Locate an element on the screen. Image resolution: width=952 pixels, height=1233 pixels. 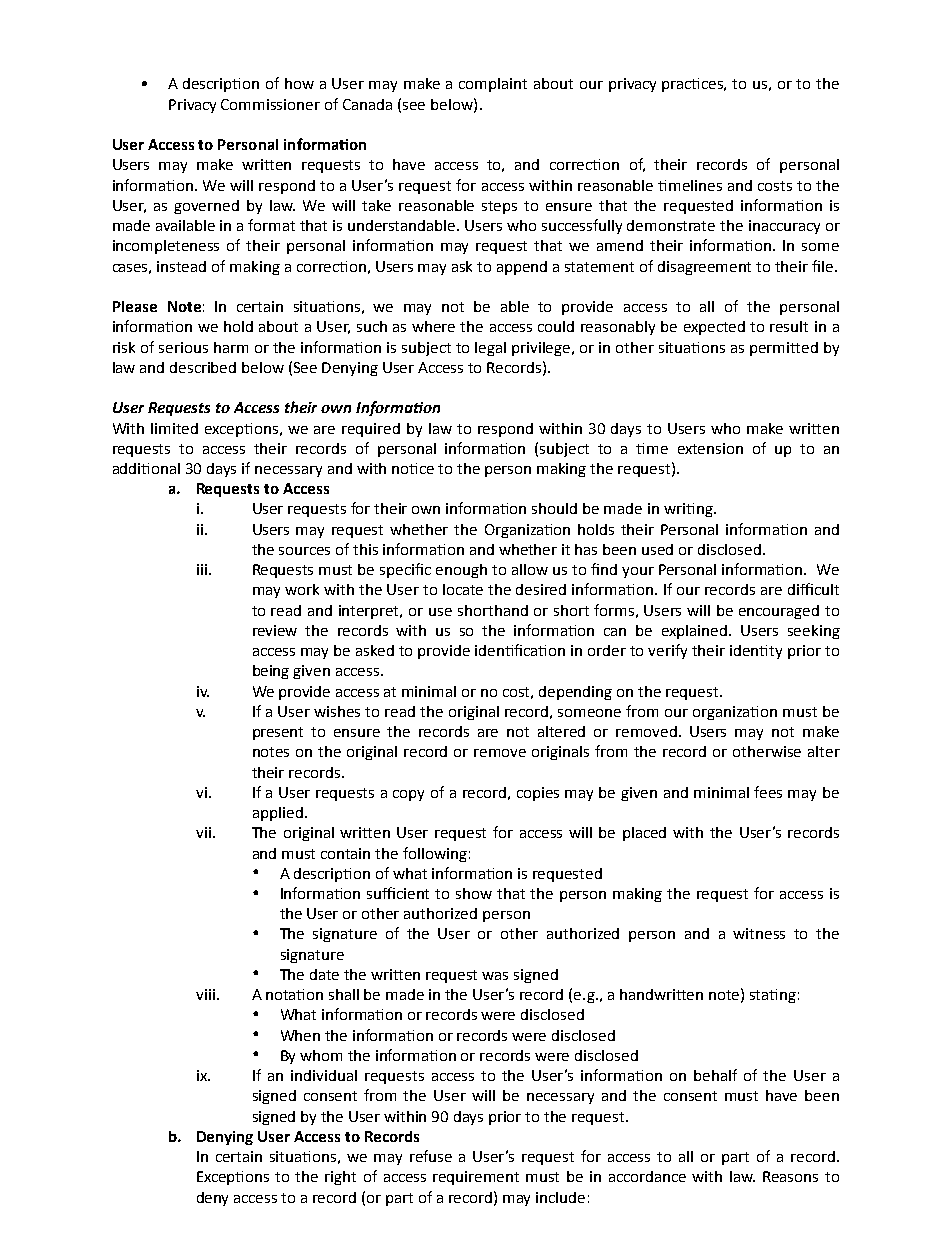
complaint is located at coordinates (493, 85).
